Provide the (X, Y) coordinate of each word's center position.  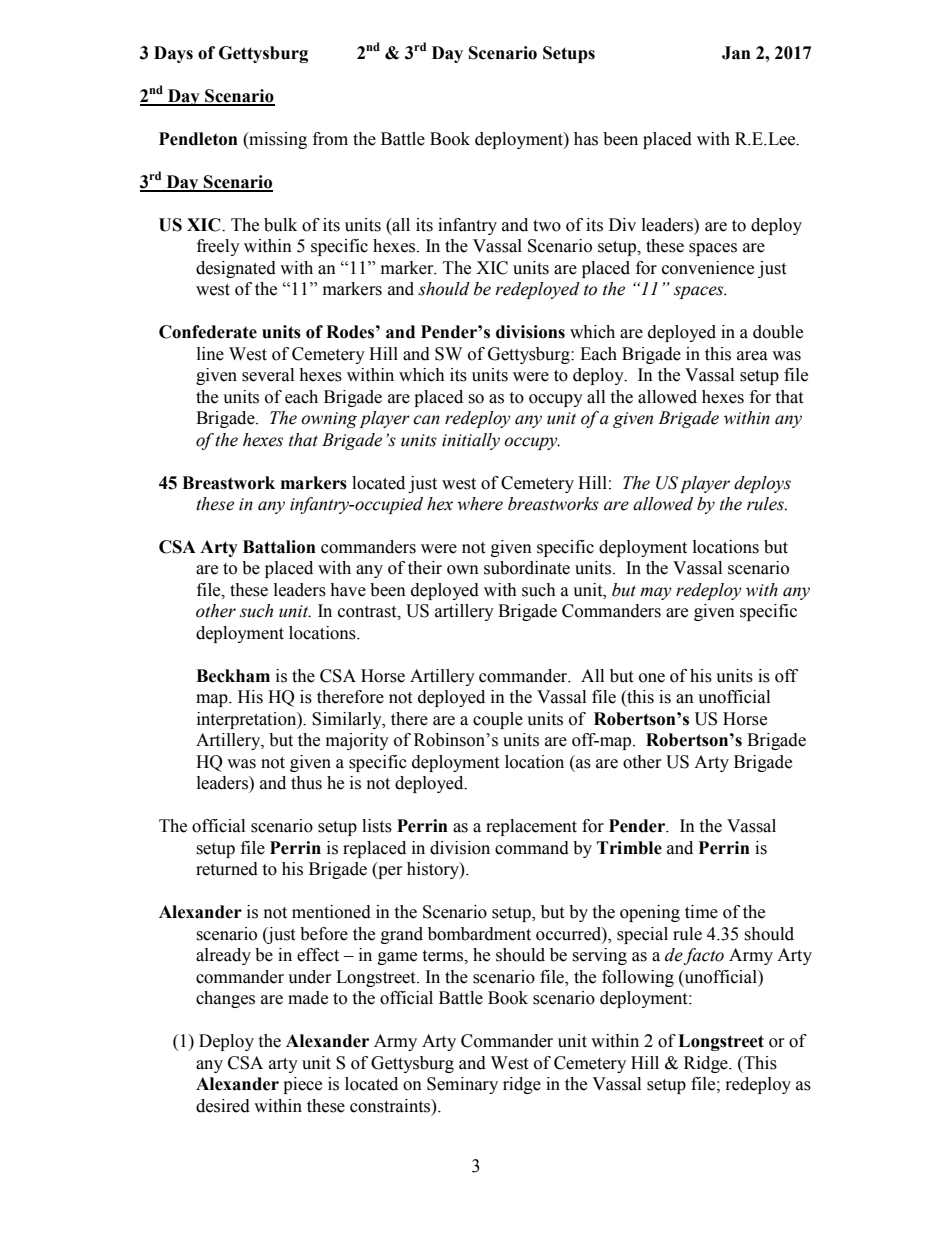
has (586, 139)
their (425, 568)
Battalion (279, 547)
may (656, 593)
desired (223, 1106)
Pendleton (198, 139)
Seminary (462, 1085)
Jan (736, 53)
